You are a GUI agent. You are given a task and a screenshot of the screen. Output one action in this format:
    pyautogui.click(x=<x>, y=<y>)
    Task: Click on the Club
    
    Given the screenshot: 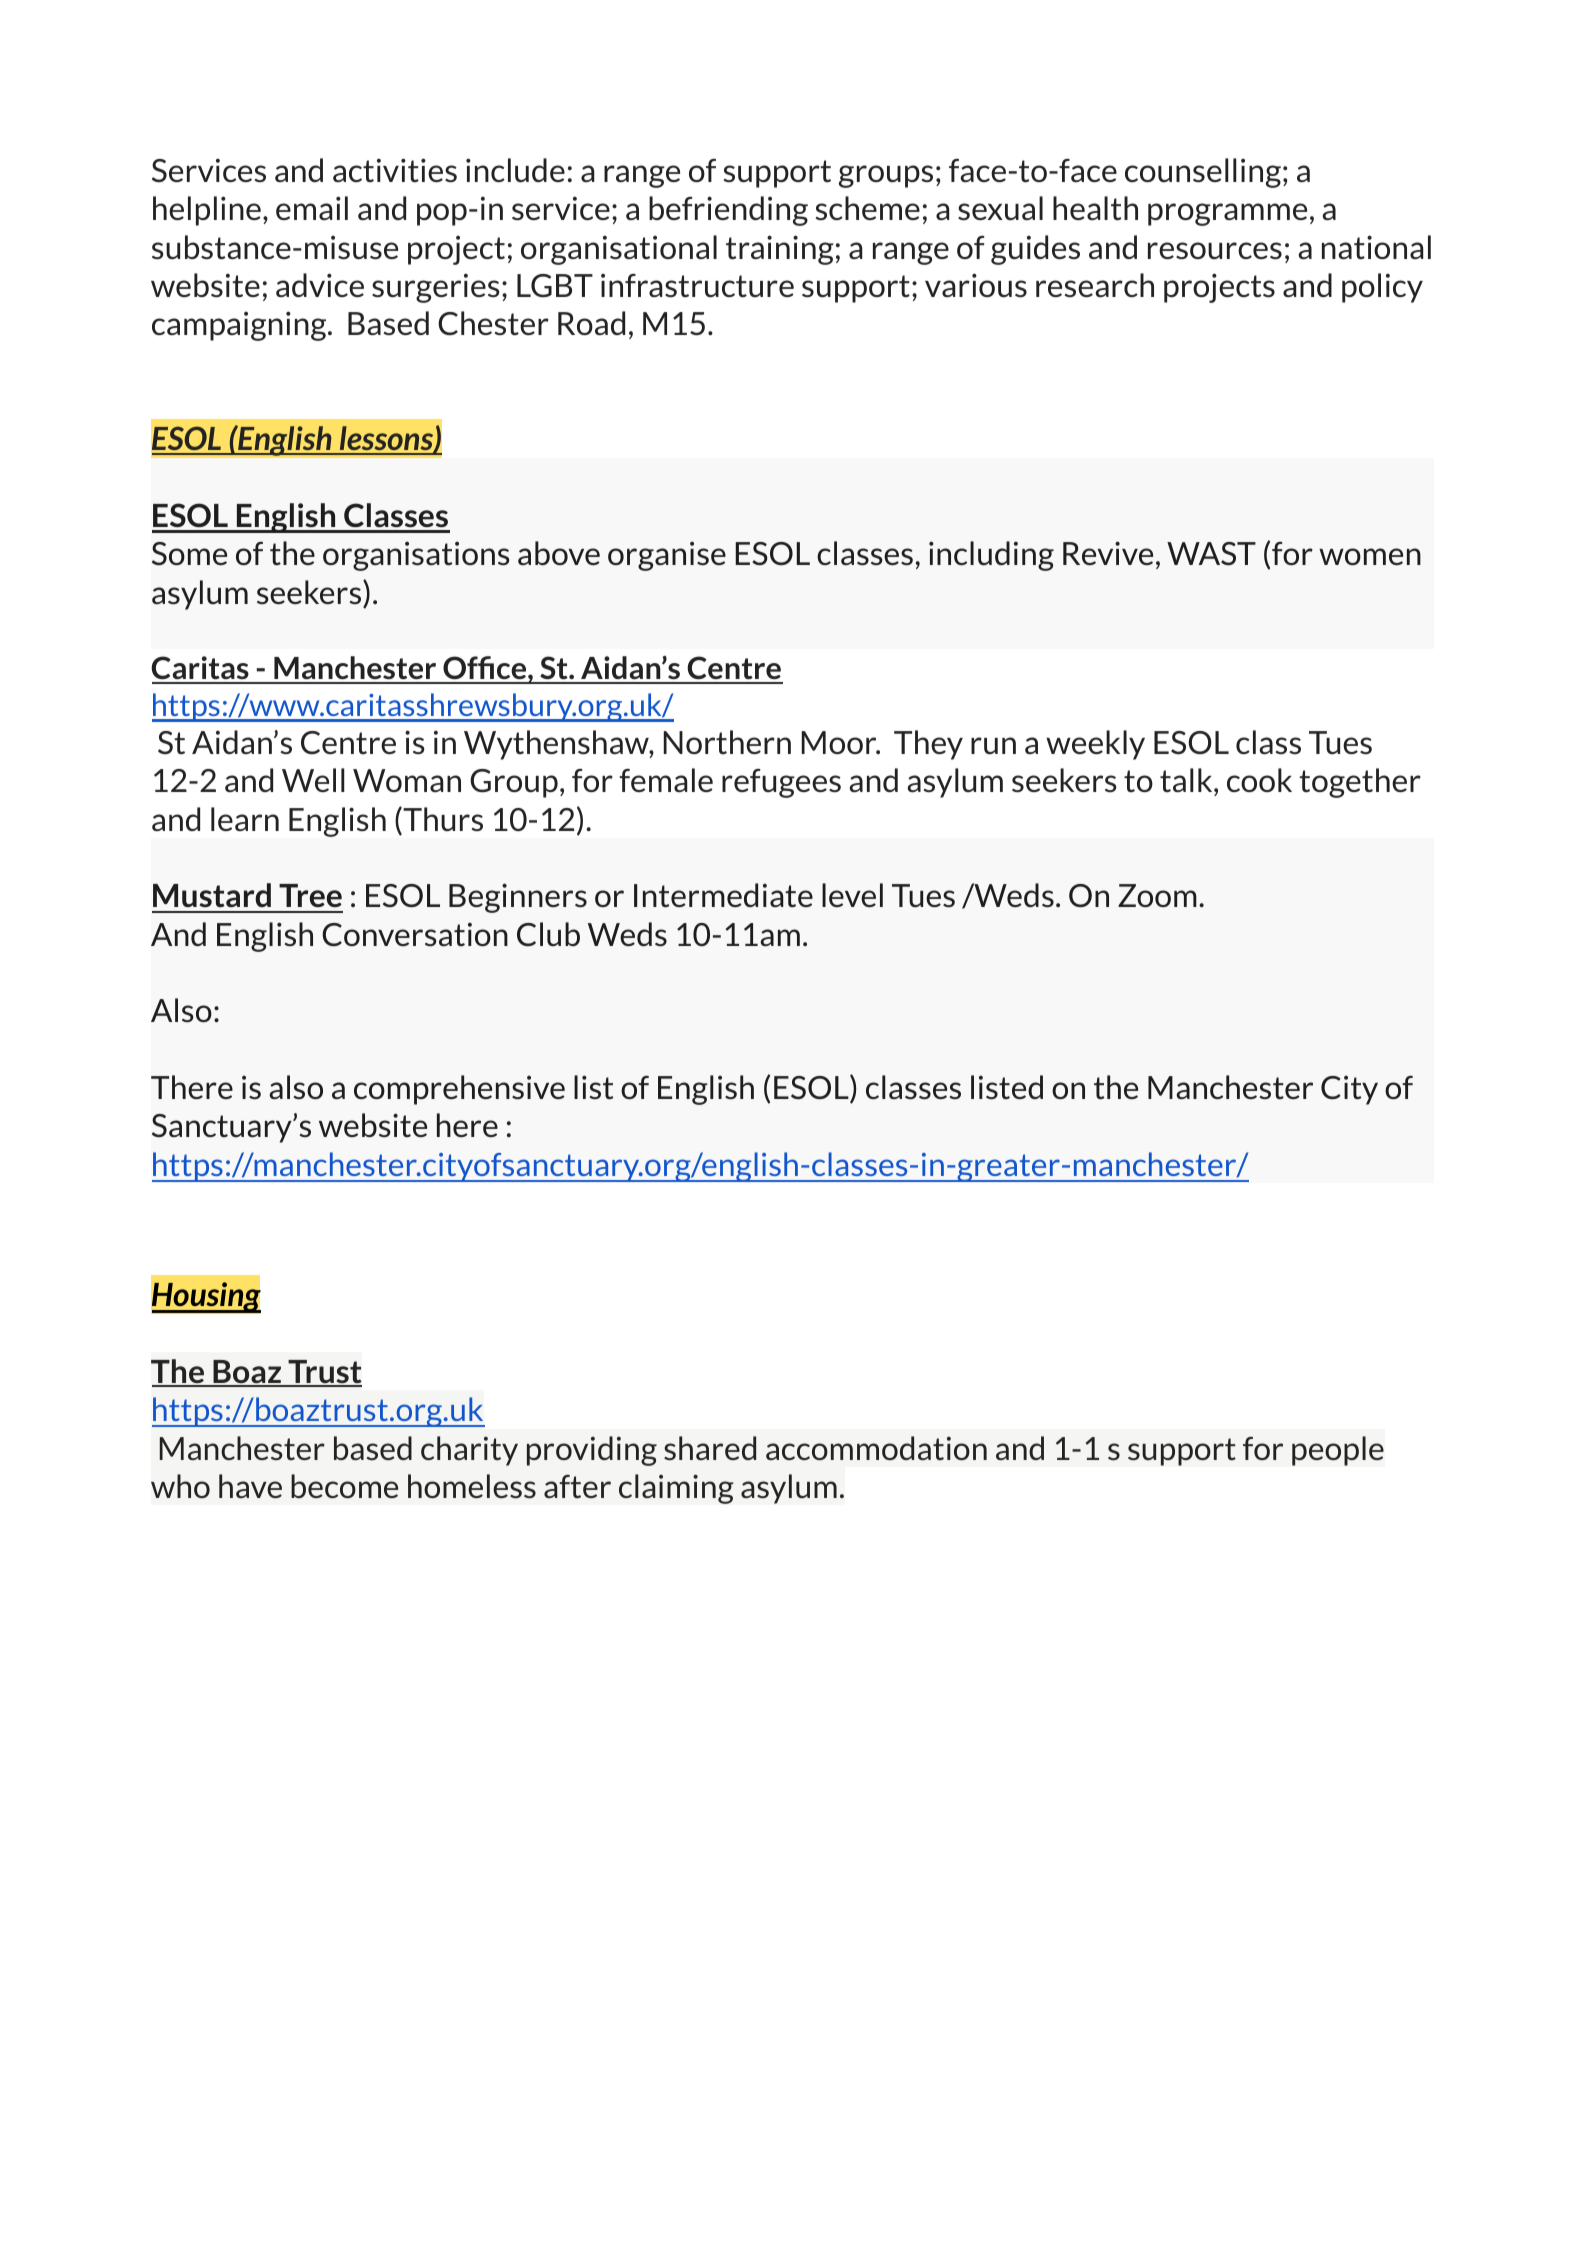 What is the action you would take?
    pyautogui.click(x=548, y=934)
